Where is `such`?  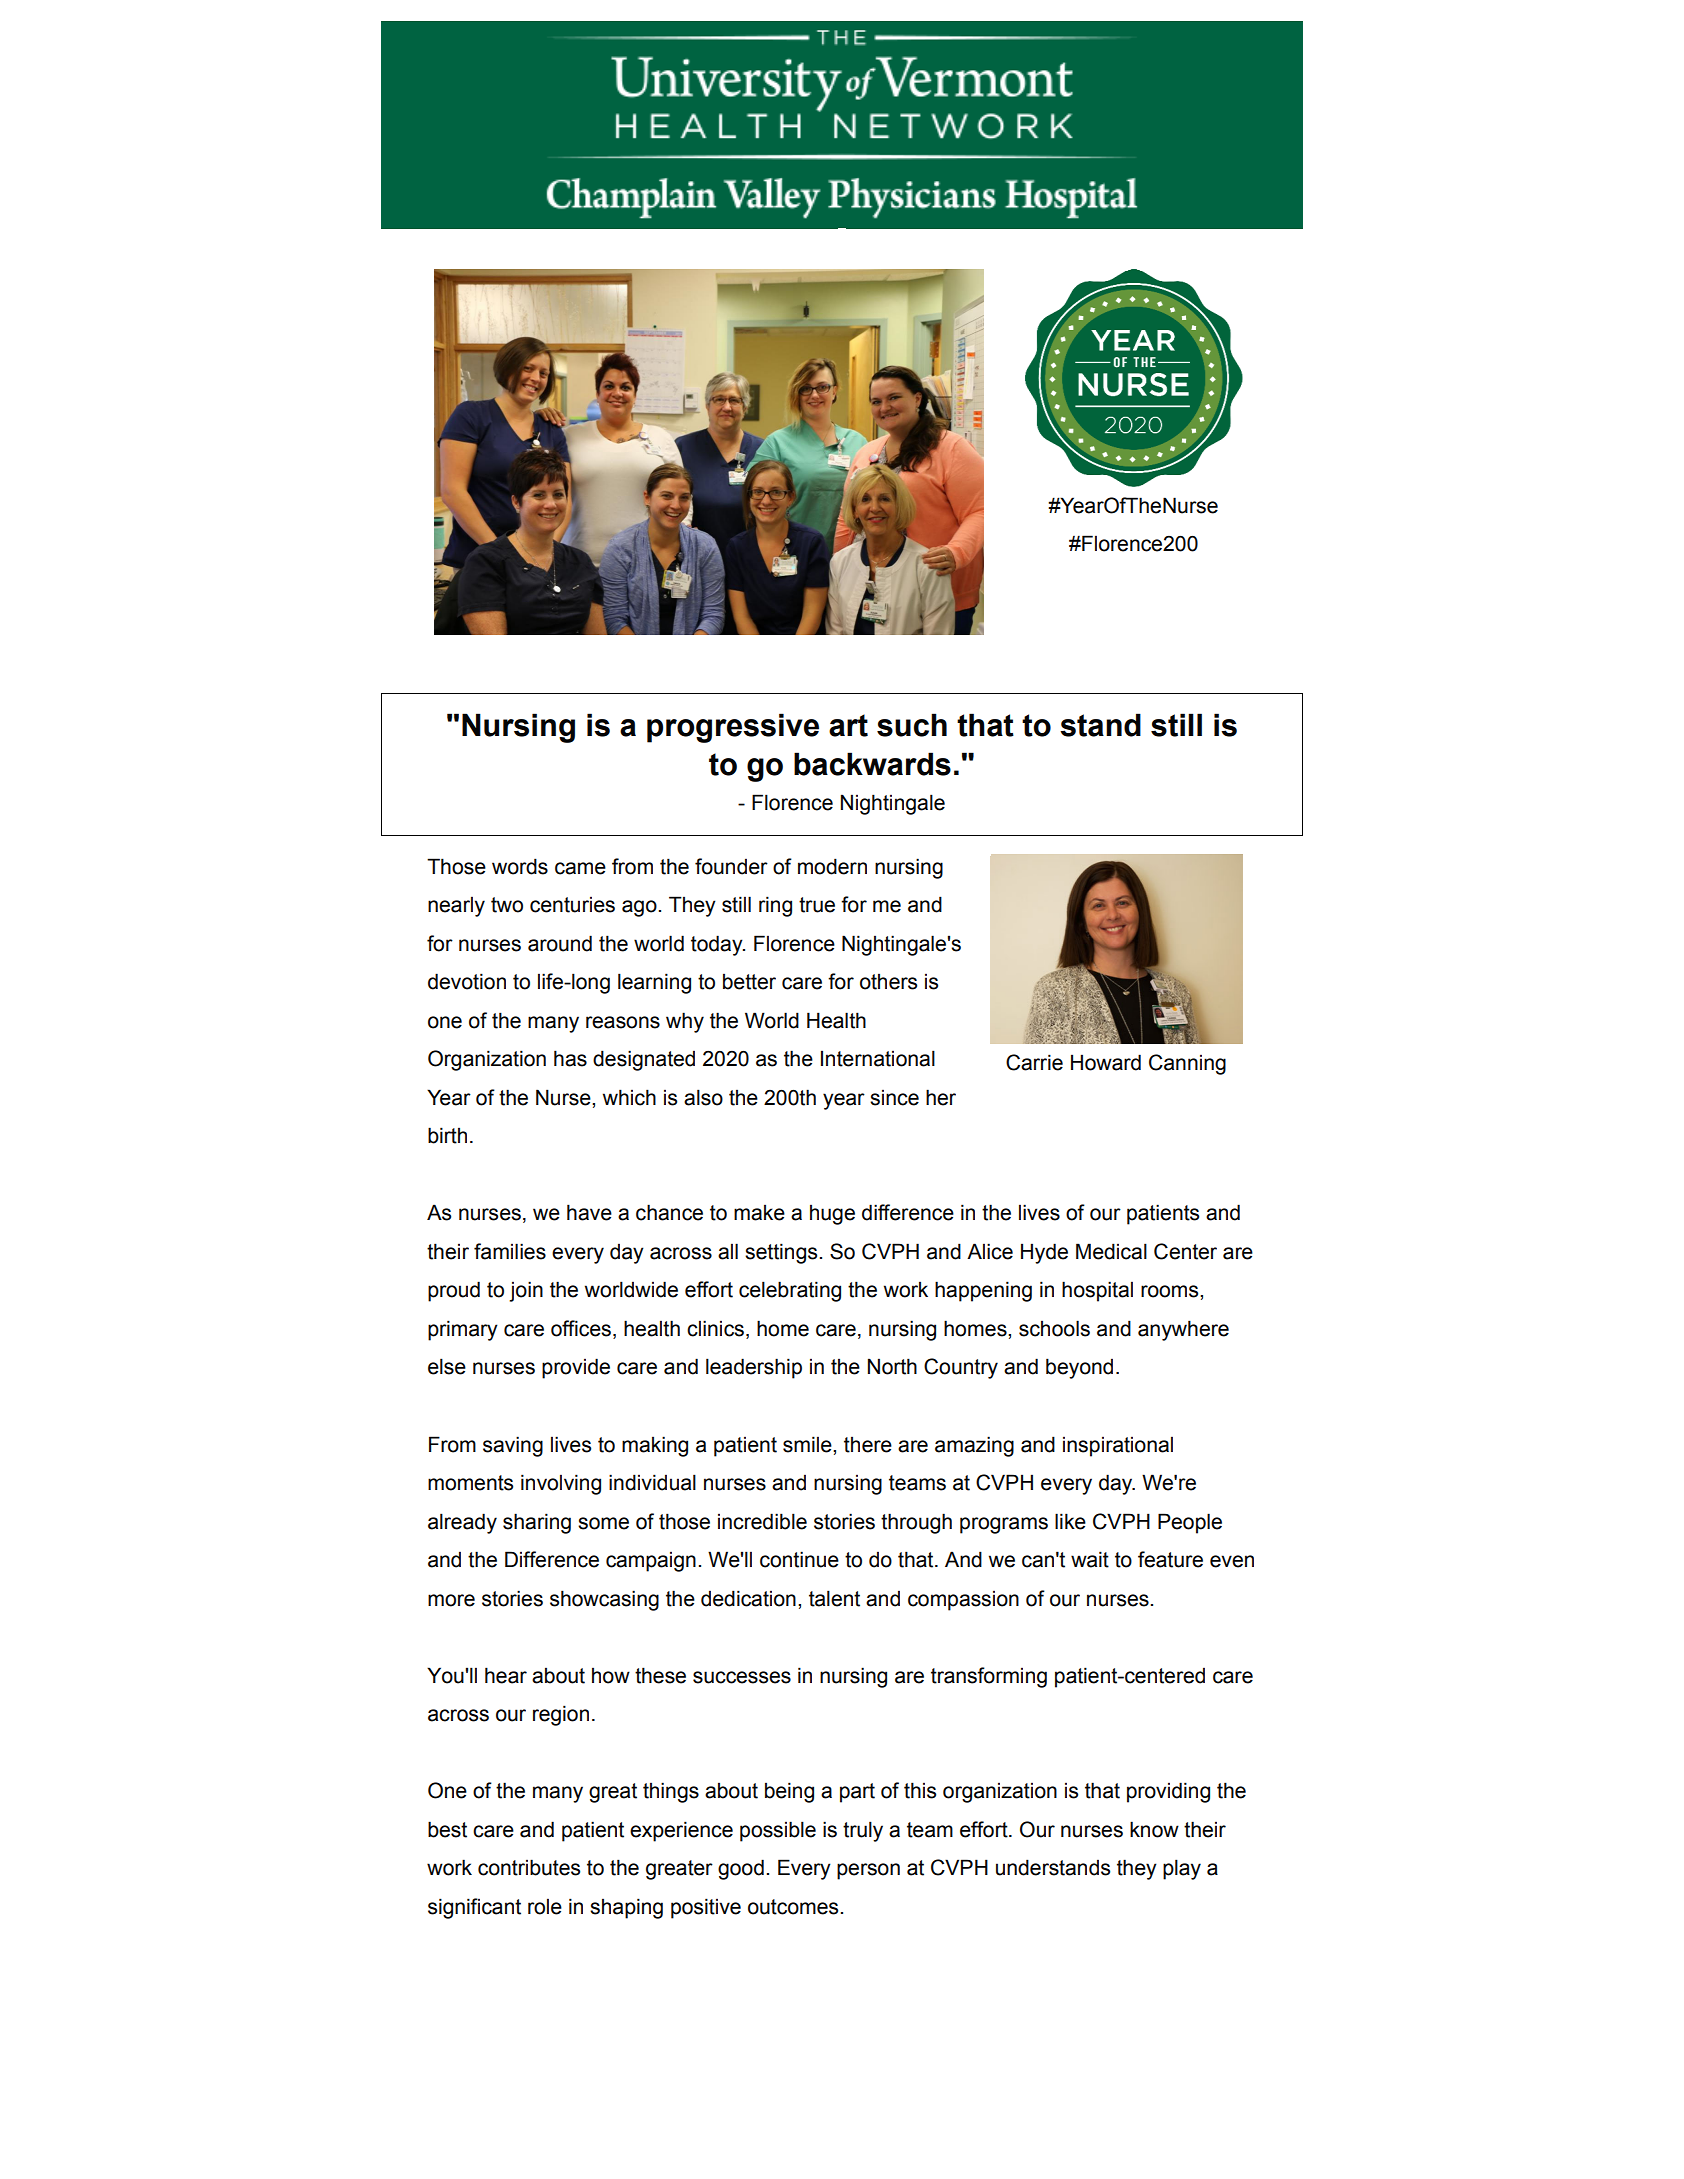 such is located at coordinates (912, 725).
